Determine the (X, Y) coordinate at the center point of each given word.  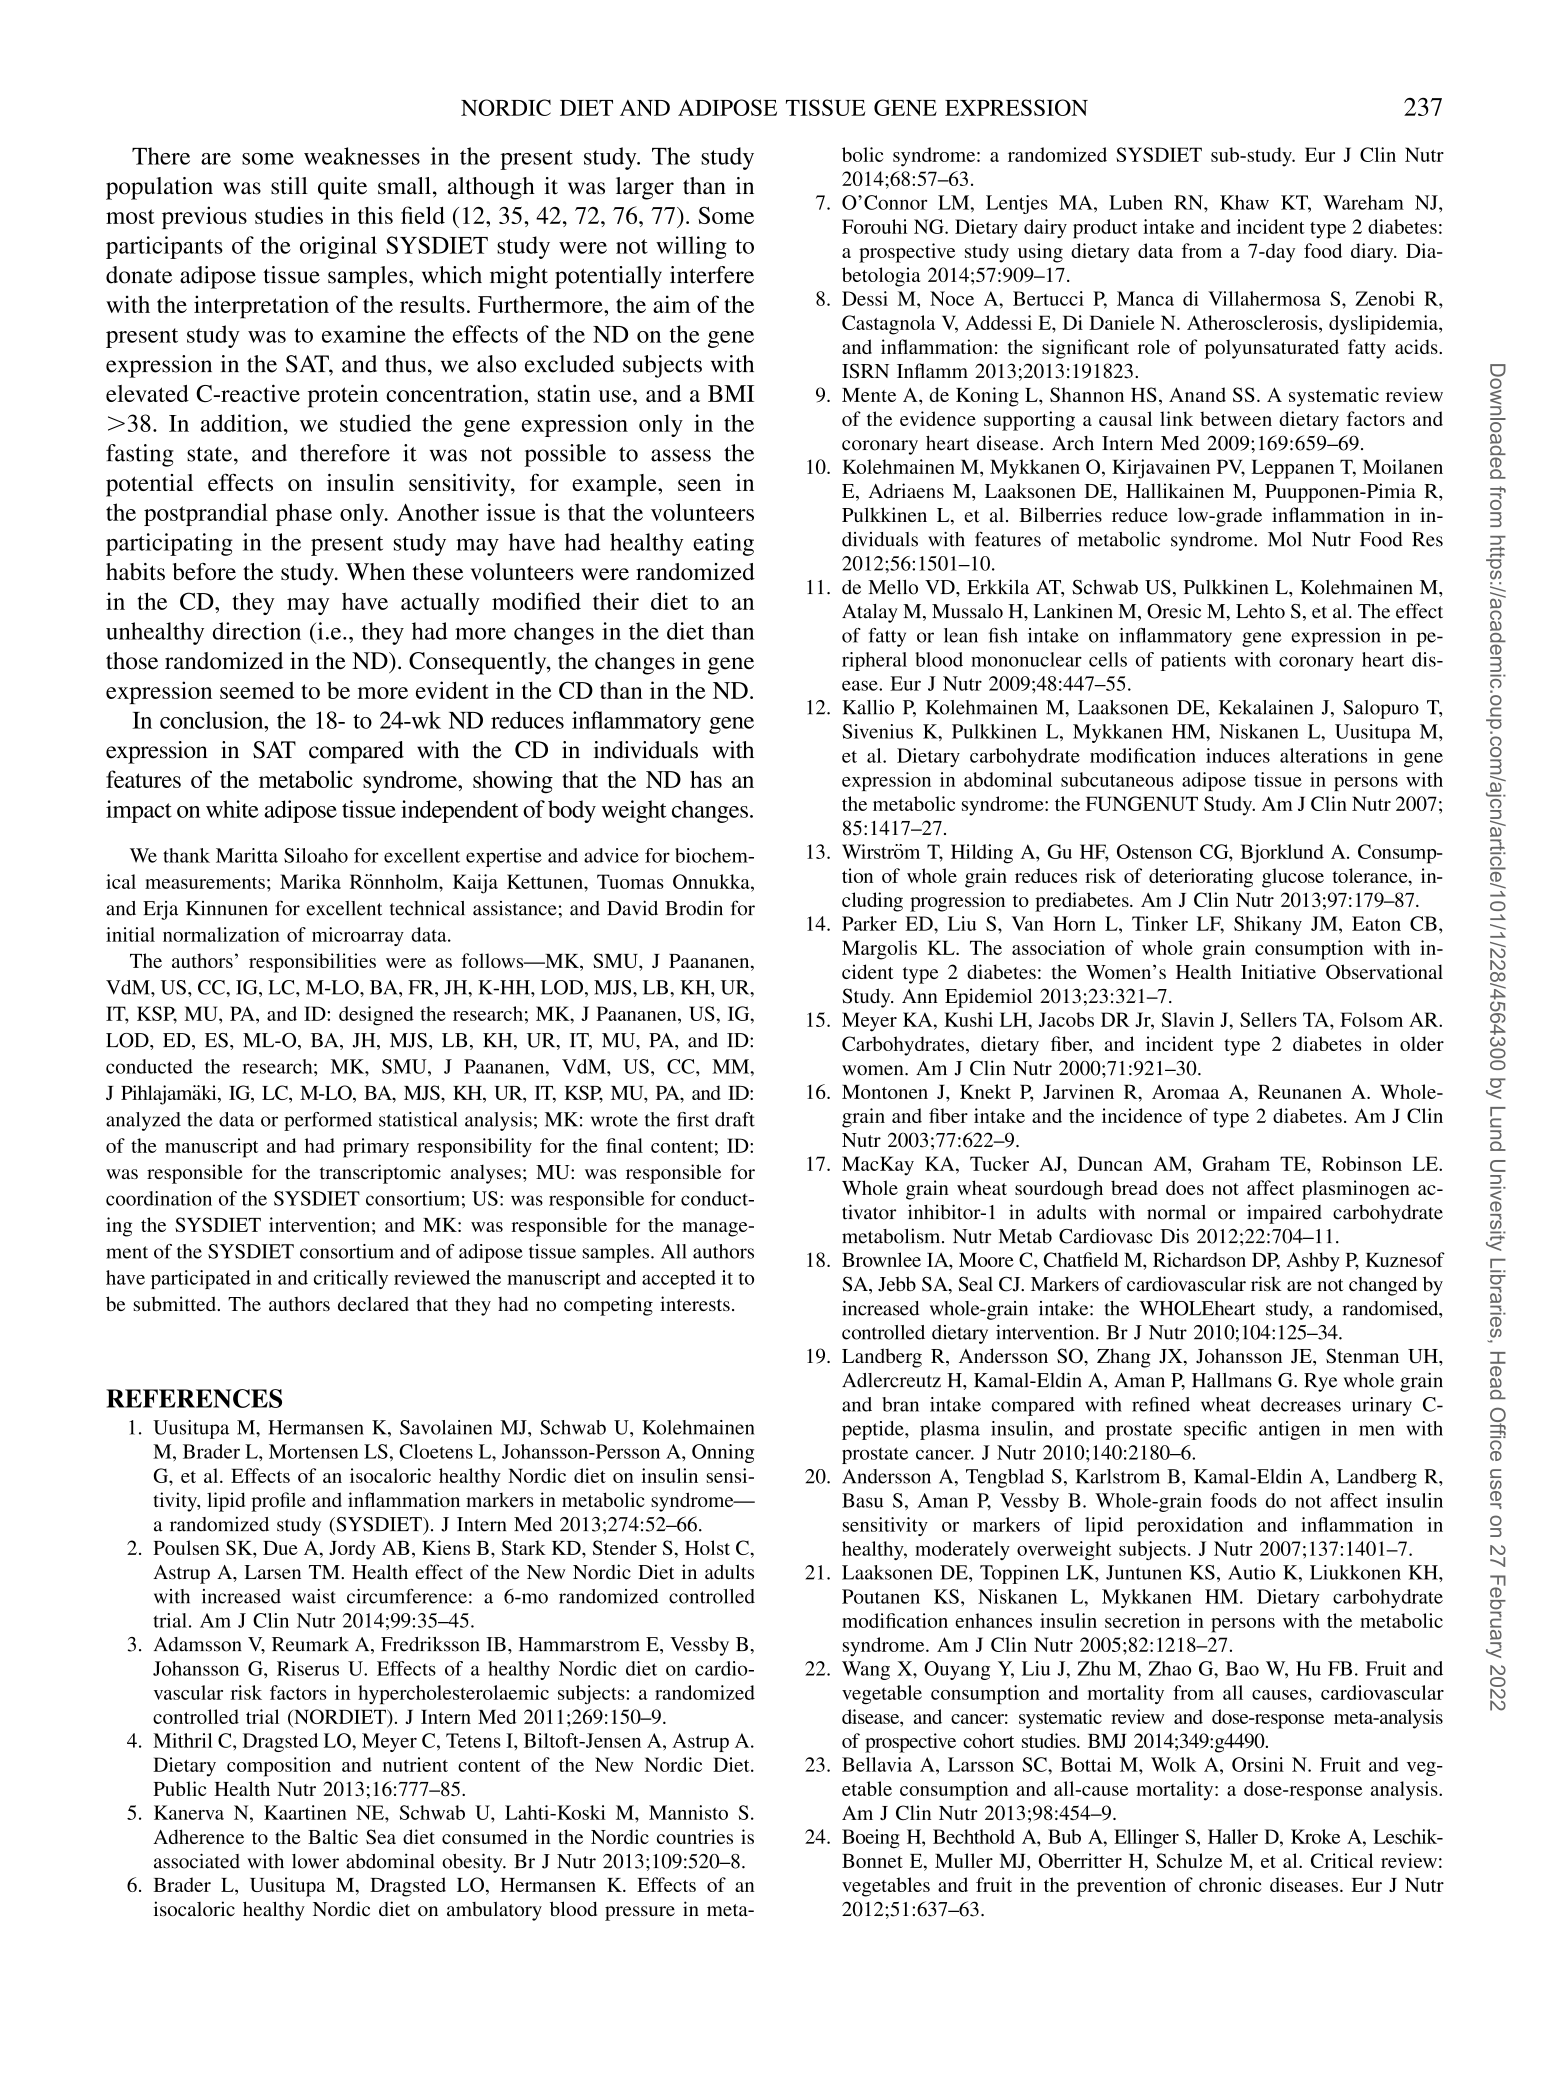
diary (1373, 253)
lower (315, 1861)
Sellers (1268, 1019)
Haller (1233, 1836)
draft (735, 1119)
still (289, 186)
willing (691, 247)
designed (376, 1016)
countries (695, 1836)
